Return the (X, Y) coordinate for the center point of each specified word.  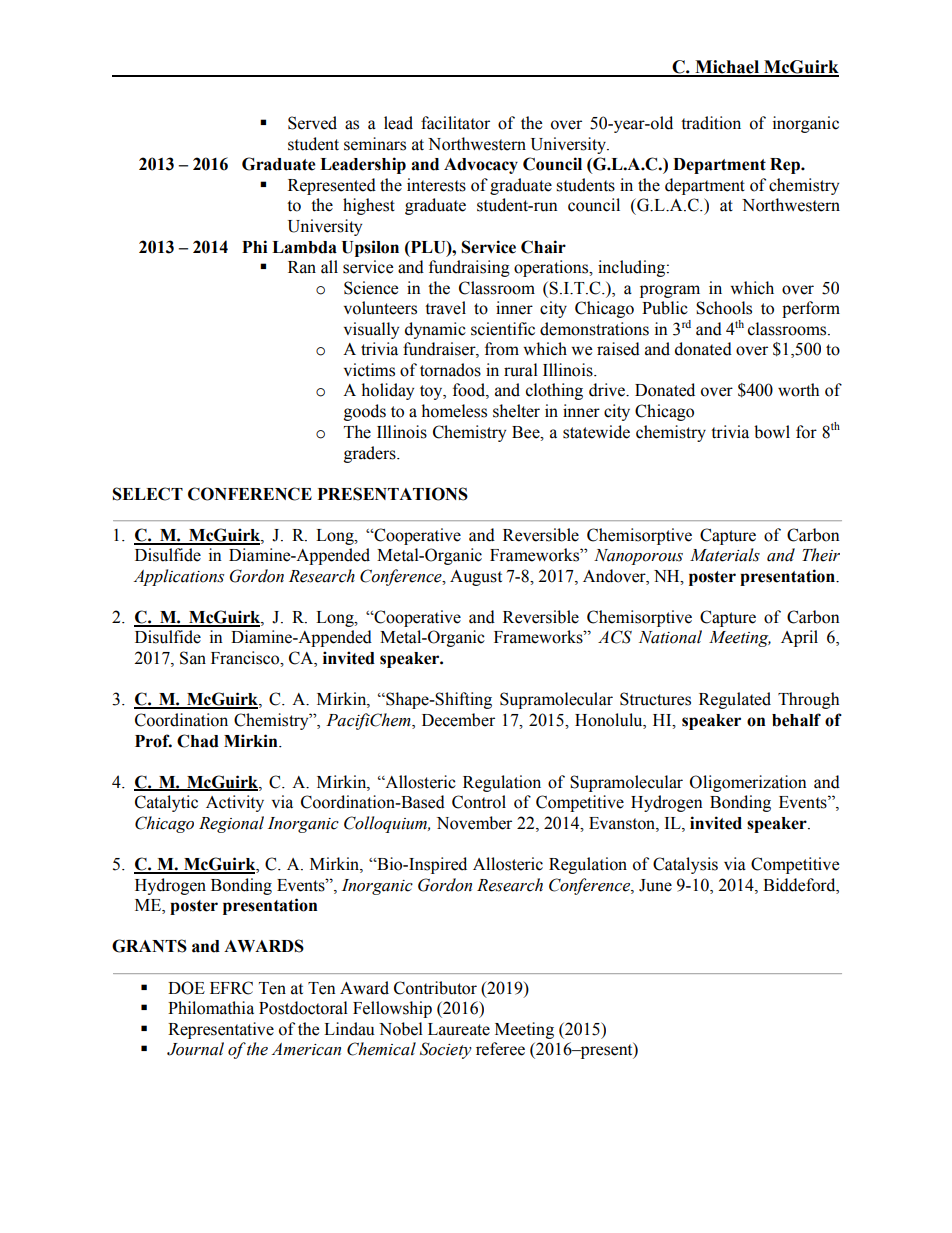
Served (312, 123)
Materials (725, 555)
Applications (178, 577)
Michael (727, 68)
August (476, 578)
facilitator (455, 123)
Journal (195, 1049)
